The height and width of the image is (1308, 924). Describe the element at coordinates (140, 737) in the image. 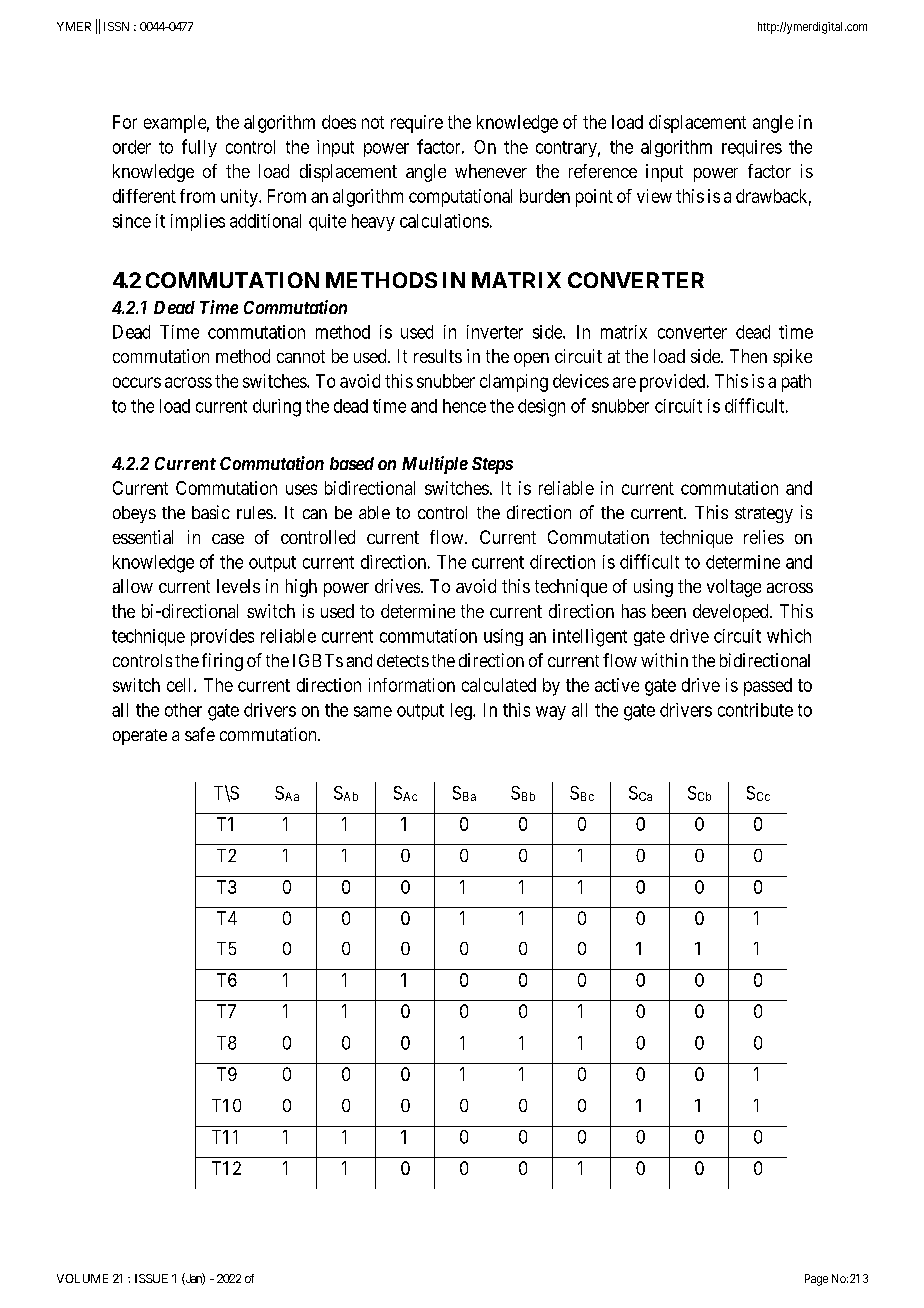

I see `operate` at that location.
